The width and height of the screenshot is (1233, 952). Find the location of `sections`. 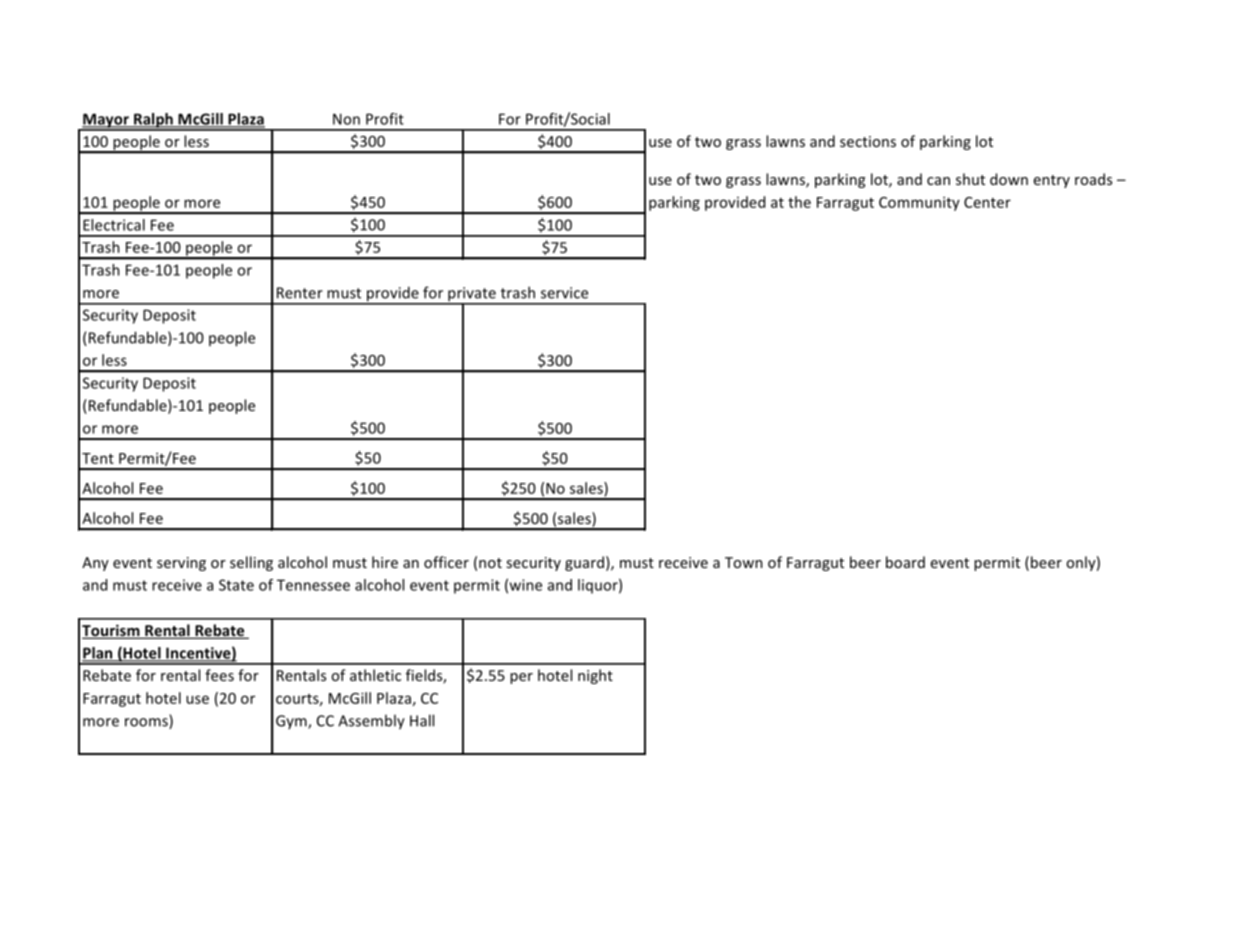

sections is located at coordinates (868, 141).
